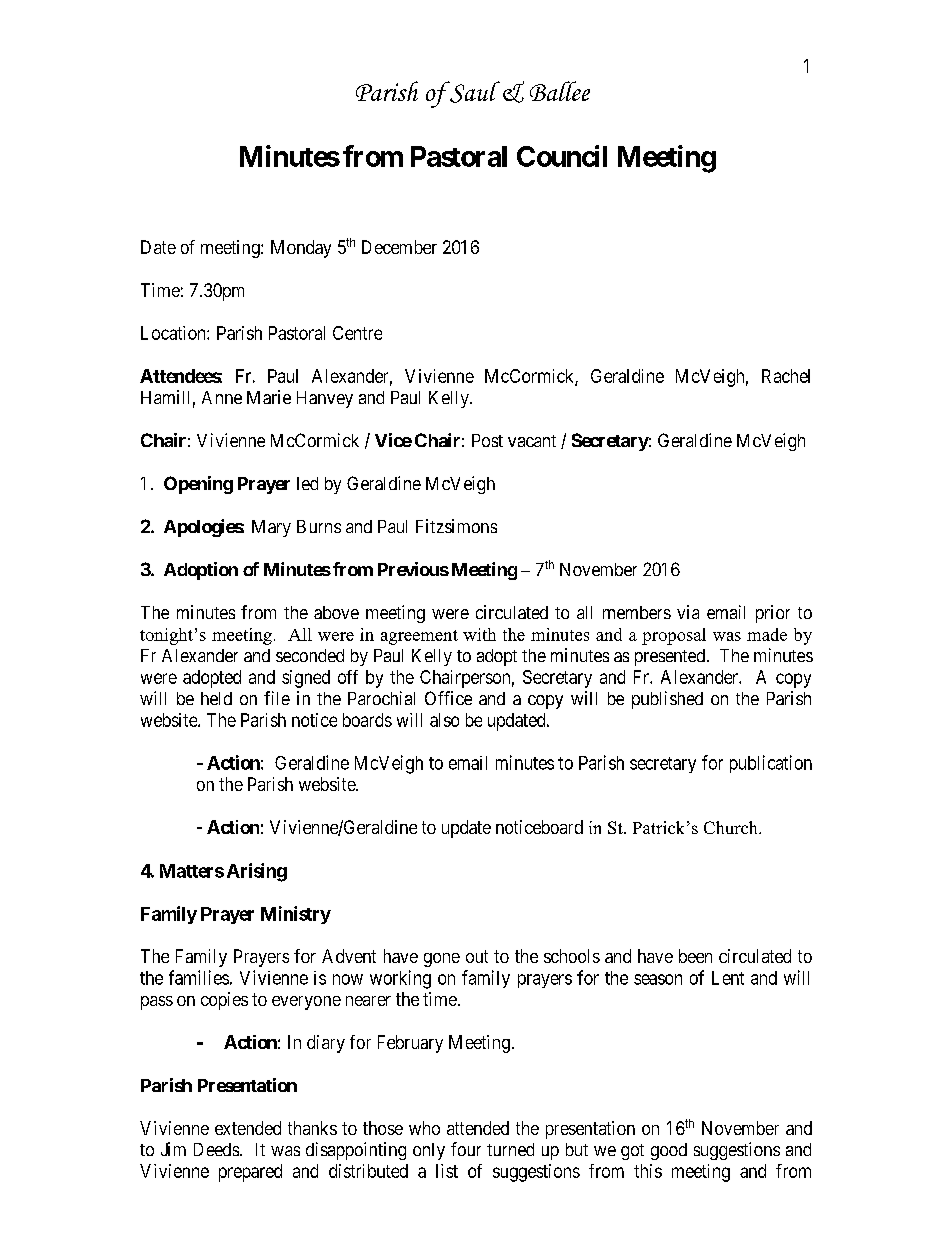  I want to click on presented, so click(670, 657).
